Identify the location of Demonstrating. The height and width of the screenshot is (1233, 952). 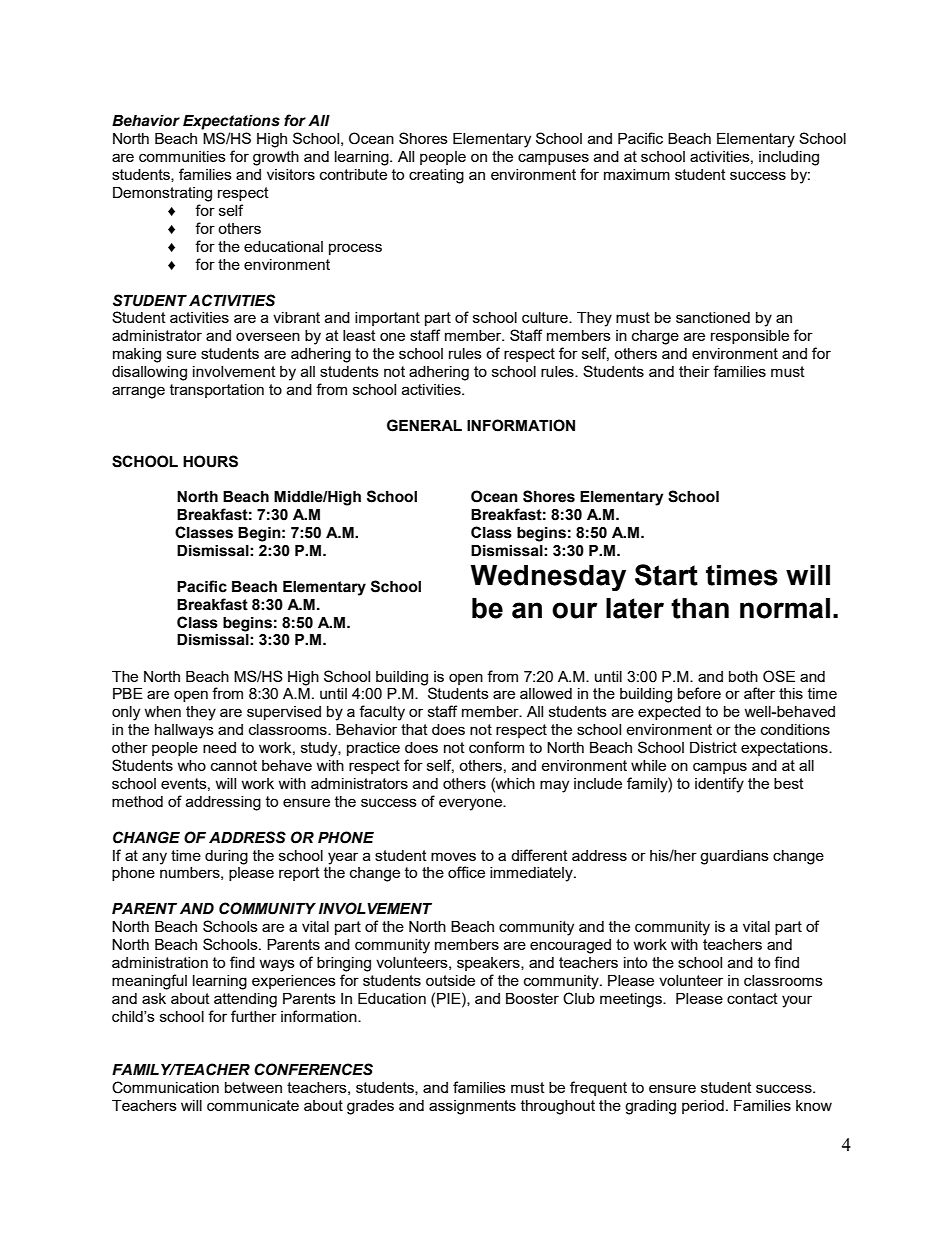
(162, 194).
